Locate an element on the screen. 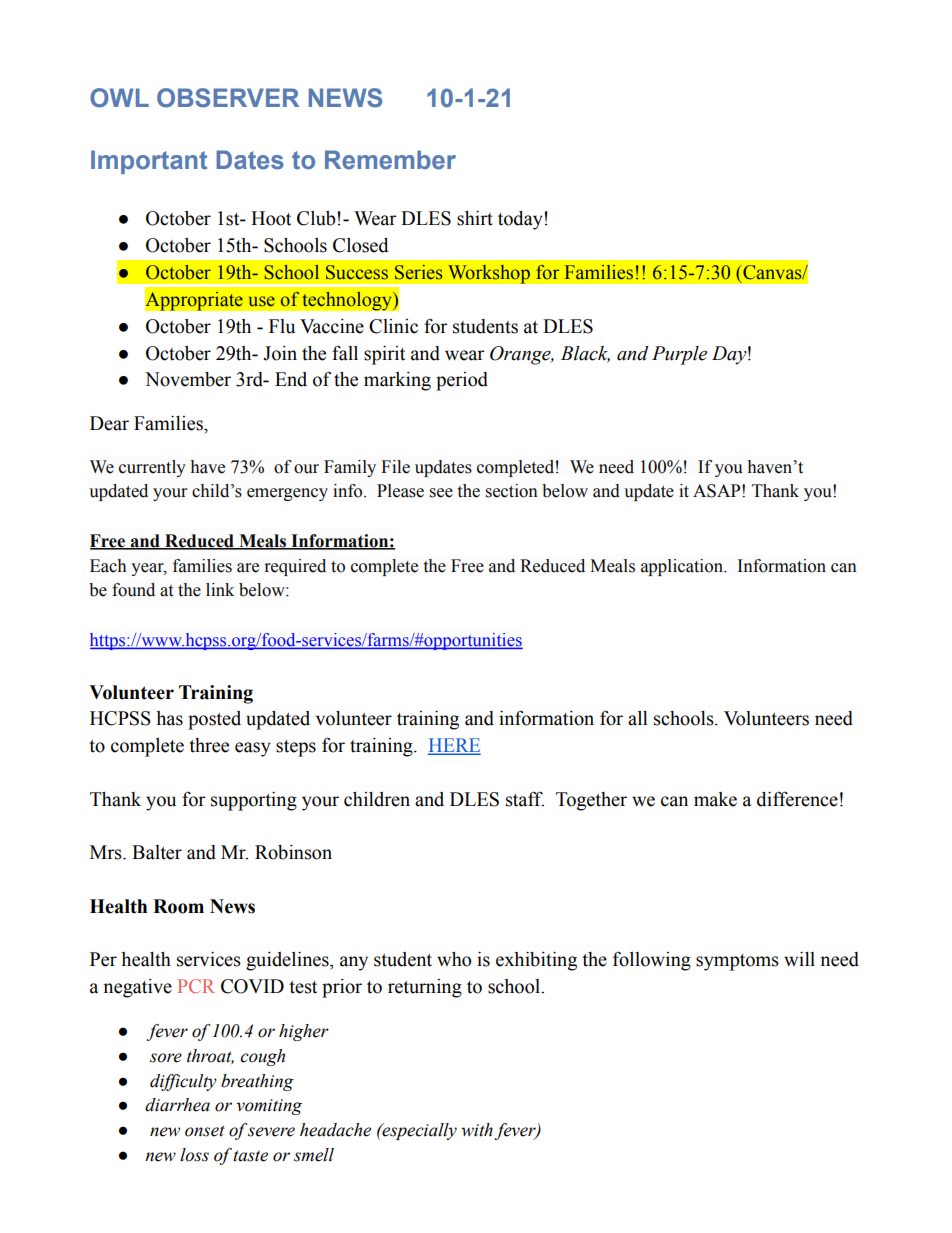 The height and width of the screenshot is (1233, 952). Remember is located at coordinates (390, 160).
